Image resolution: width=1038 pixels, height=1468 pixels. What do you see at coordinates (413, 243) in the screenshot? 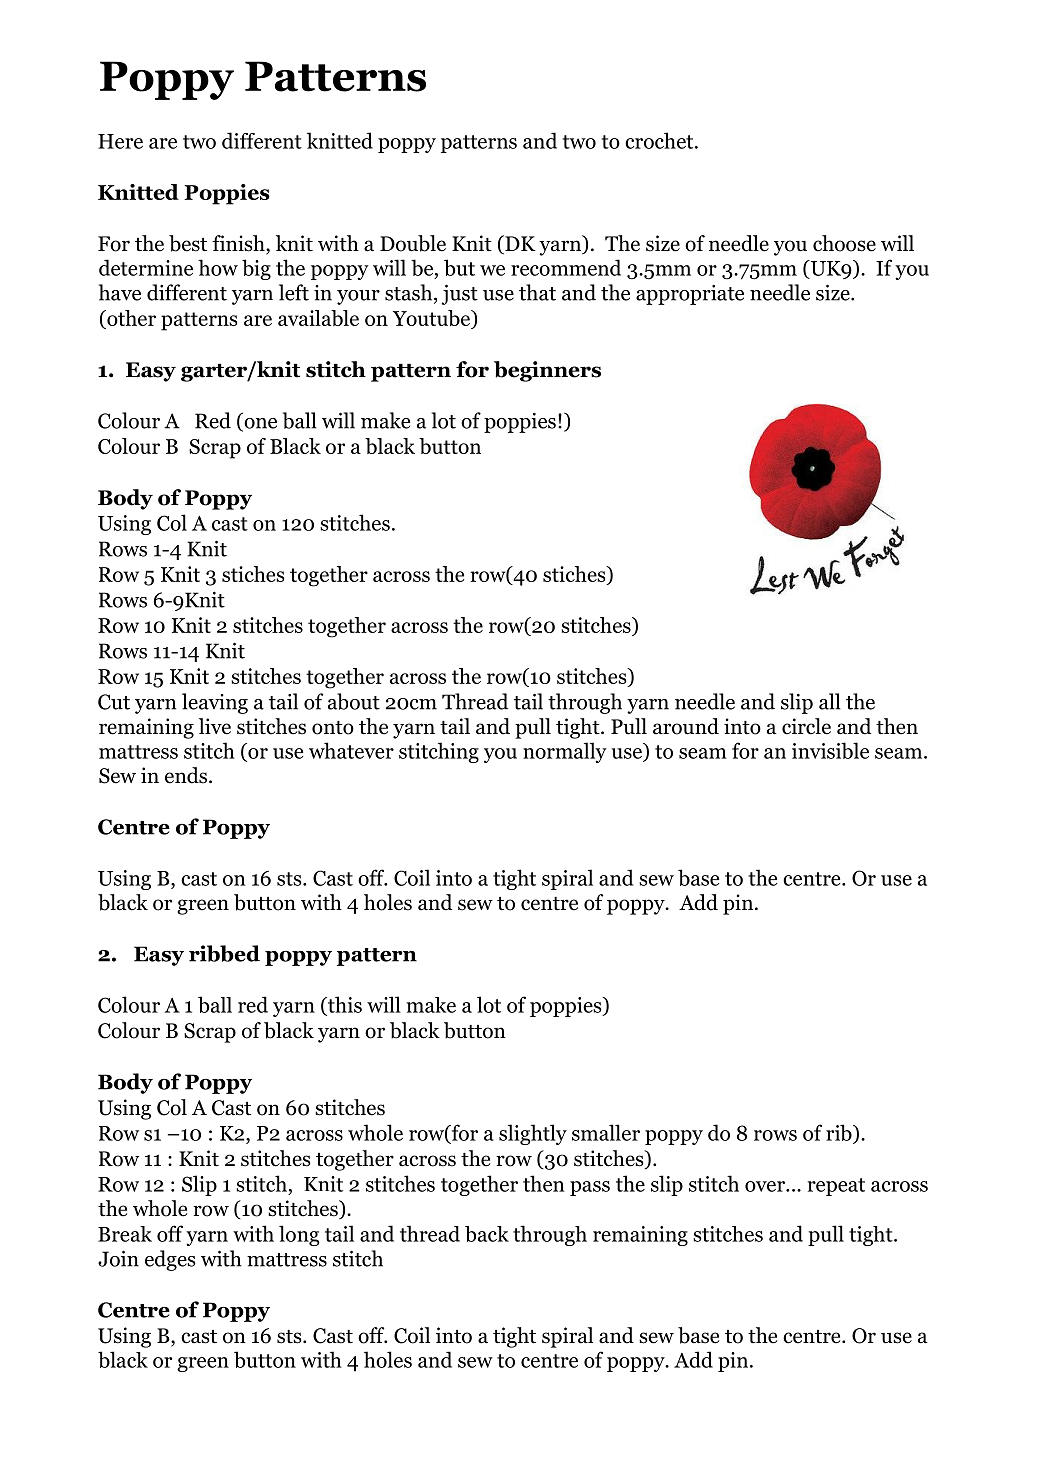
I see `Double` at bounding box center [413, 243].
